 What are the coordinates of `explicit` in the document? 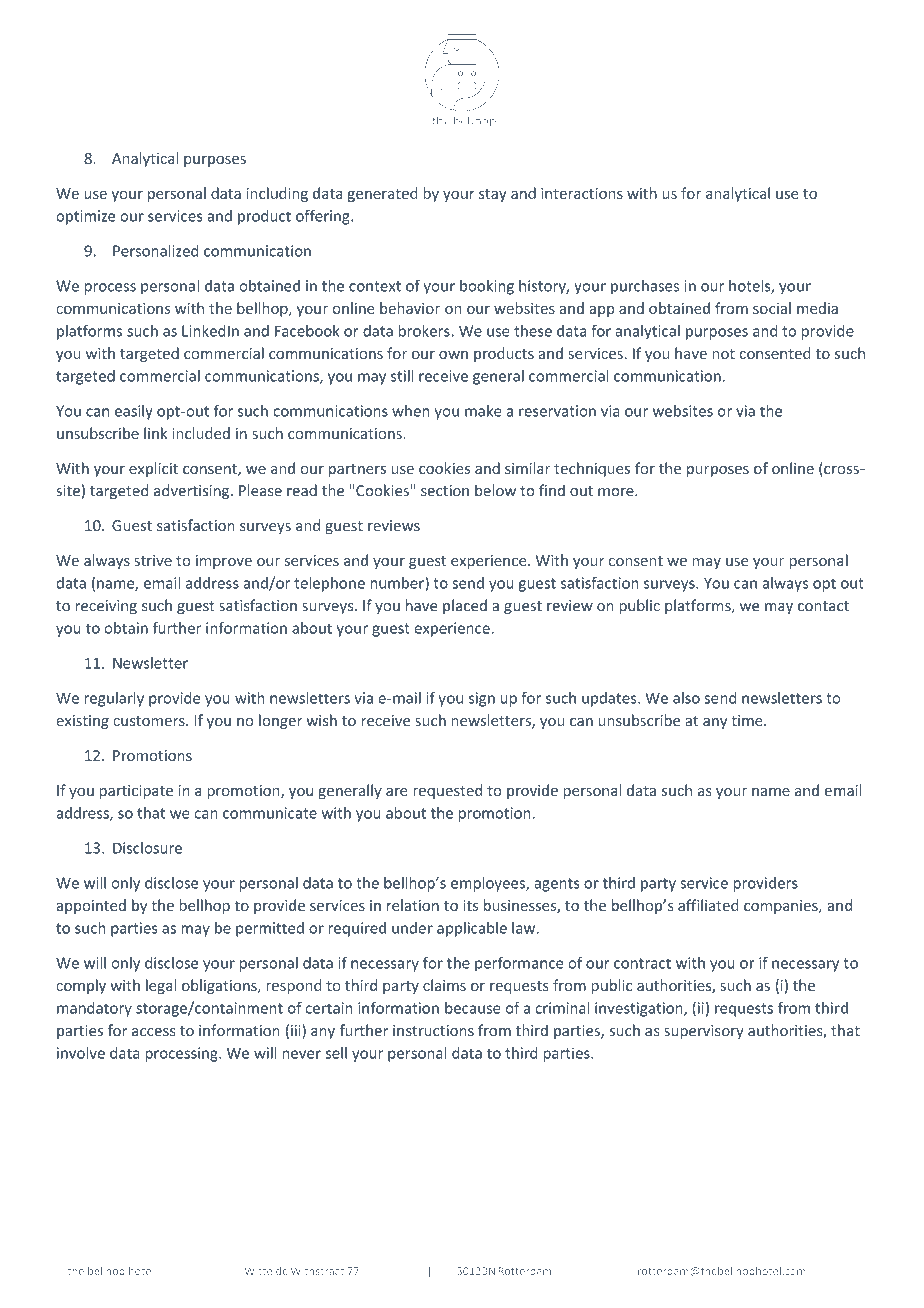 It's located at (153, 469).
